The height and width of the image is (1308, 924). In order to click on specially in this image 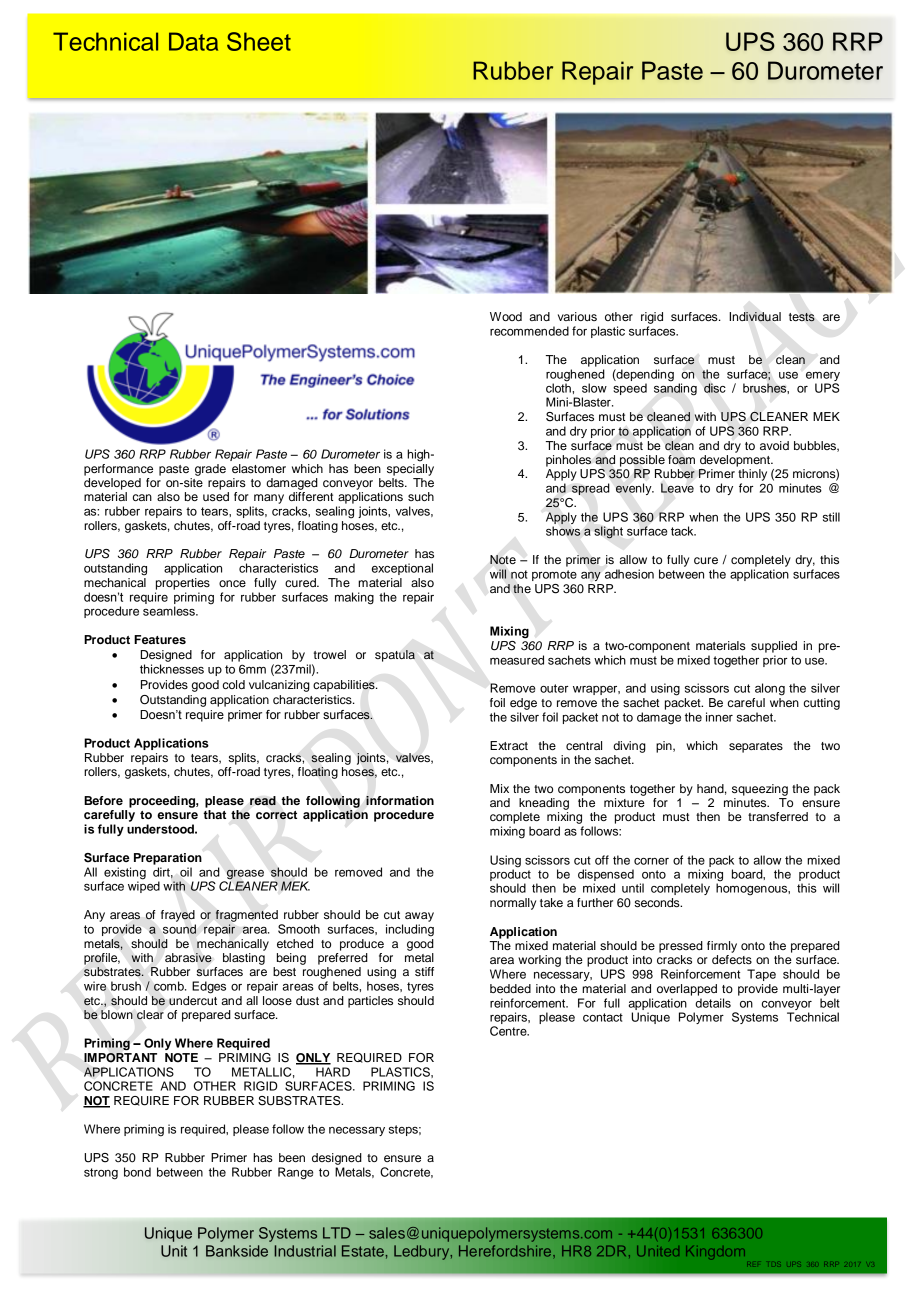, I will do `click(410, 468)`.
